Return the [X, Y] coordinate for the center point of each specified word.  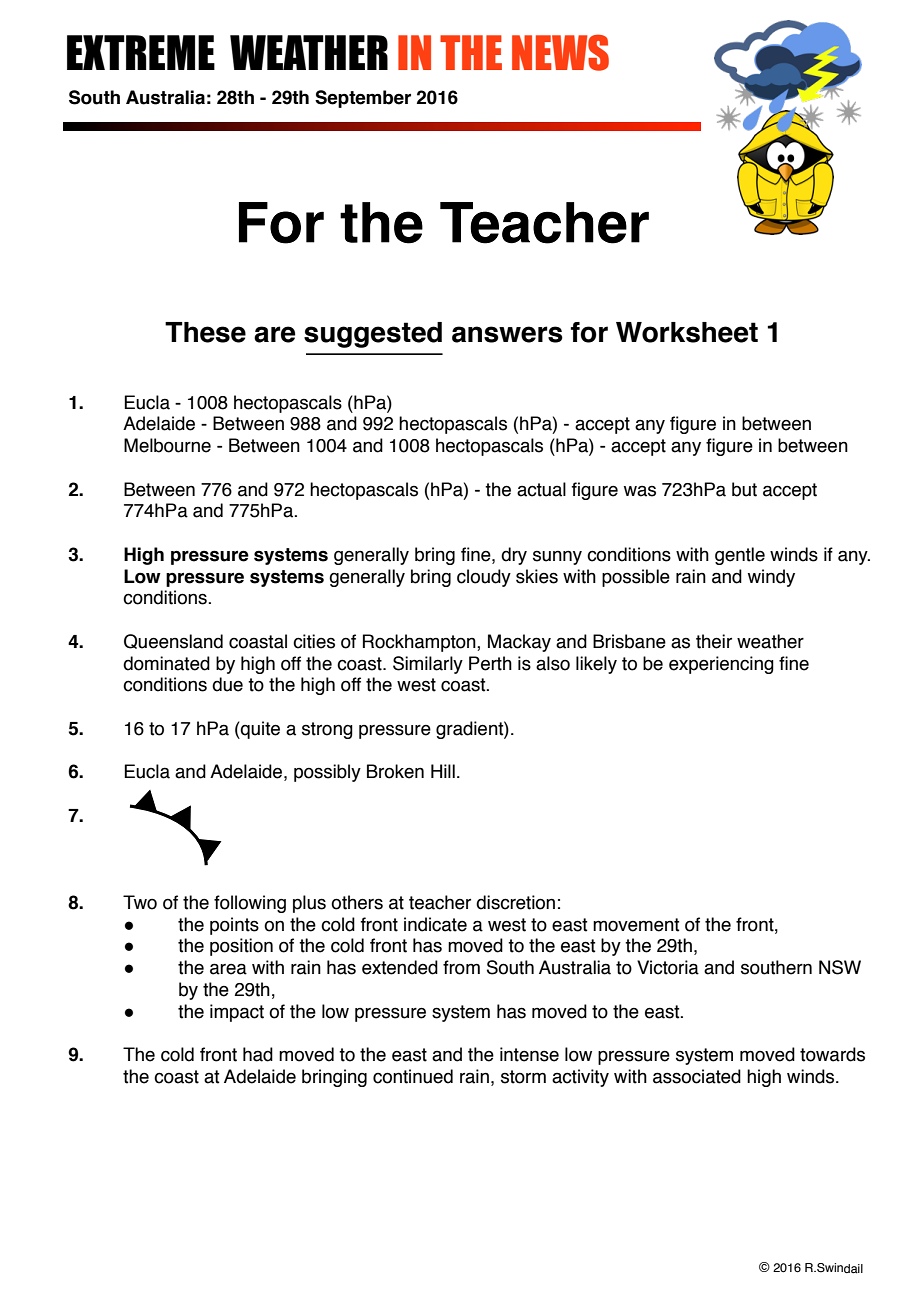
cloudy [484, 578]
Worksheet [687, 332]
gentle [740, 556]
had [258, 1054]
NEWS [560, 52]
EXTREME [141, 52]
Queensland [173, 641]
